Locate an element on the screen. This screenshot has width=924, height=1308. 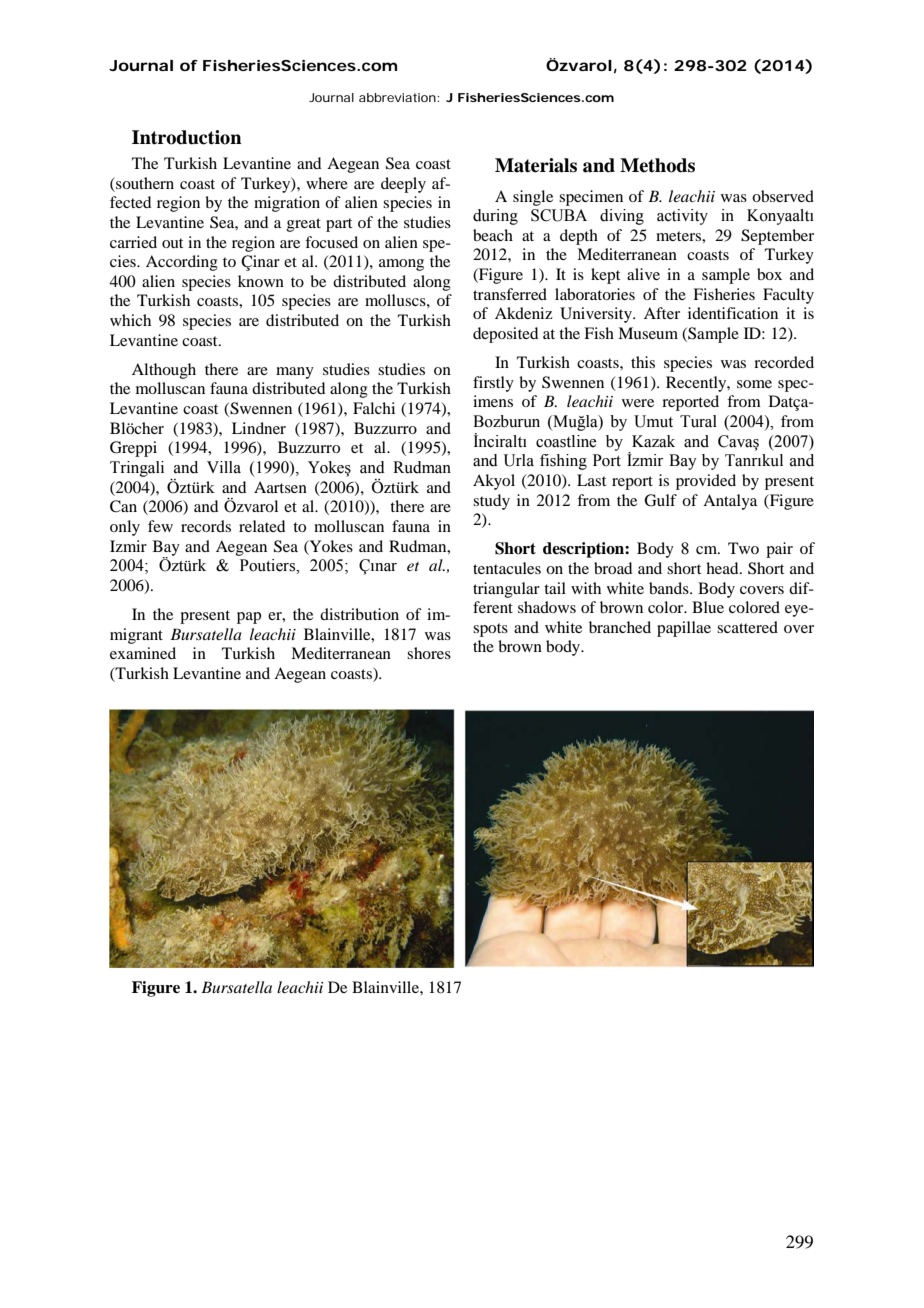
examined is located at coordinates (143, 653).
